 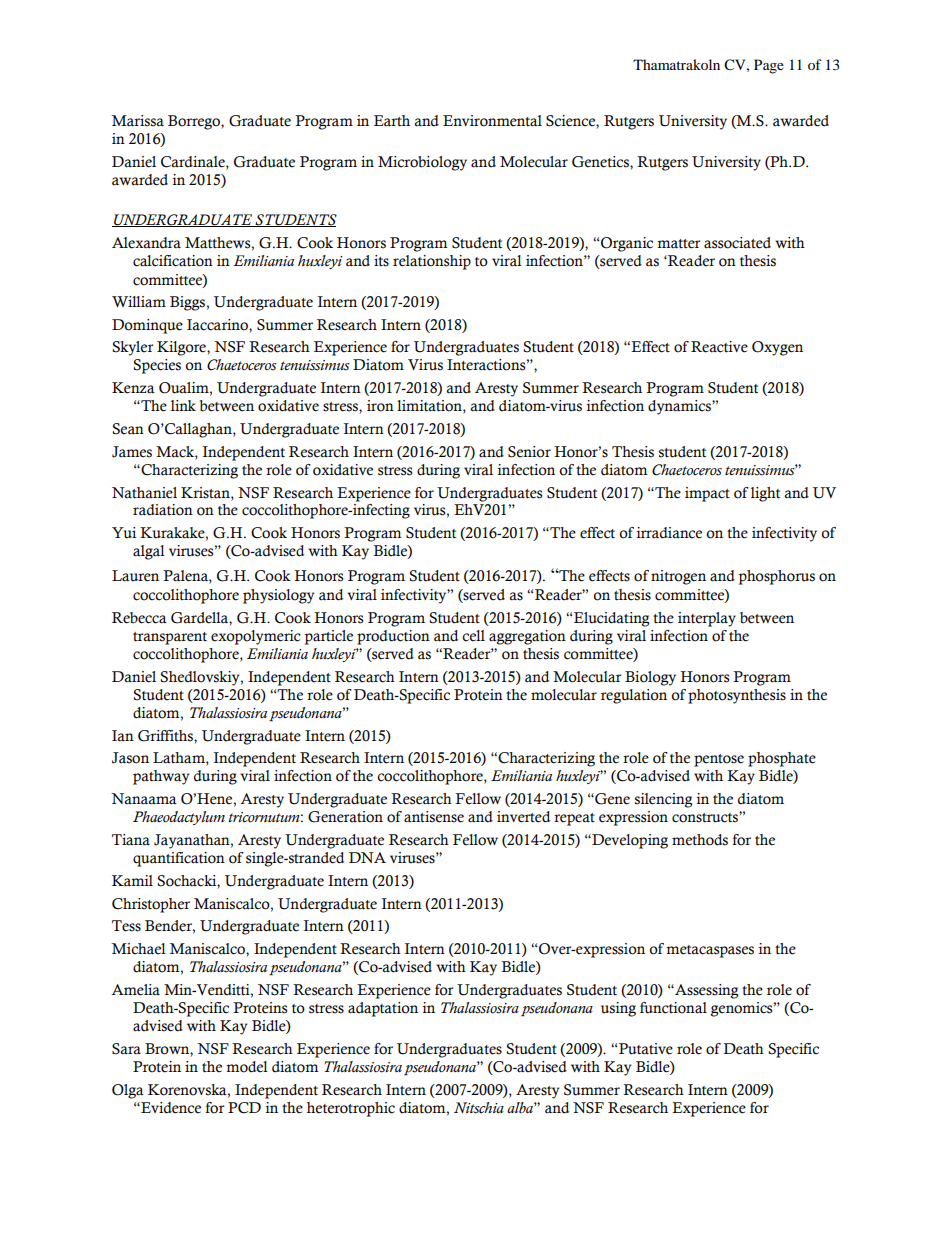 What do you see at coordinates (138, 121) in the screenshot?
I see `Marissa` at bounding box center [138, 121].
